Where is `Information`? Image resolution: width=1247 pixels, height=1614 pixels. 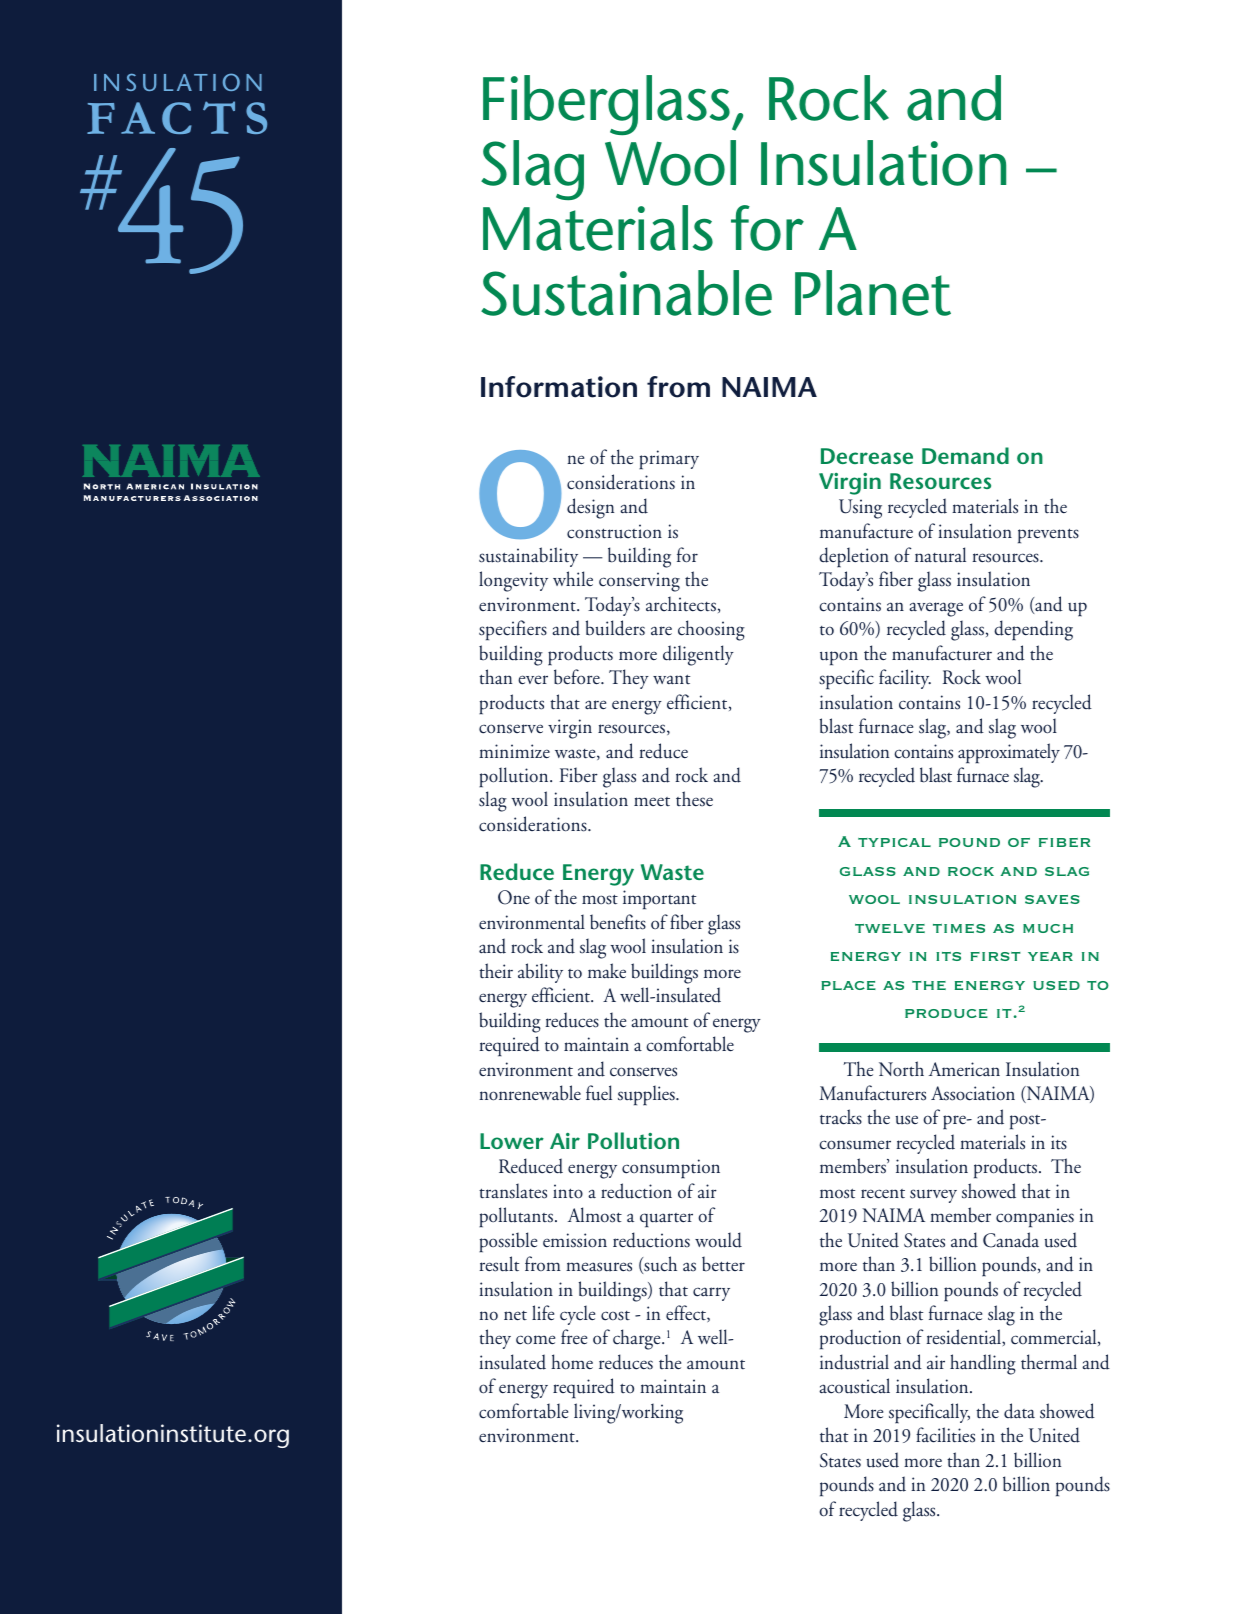
Information is located at coordinates (559, 387).
